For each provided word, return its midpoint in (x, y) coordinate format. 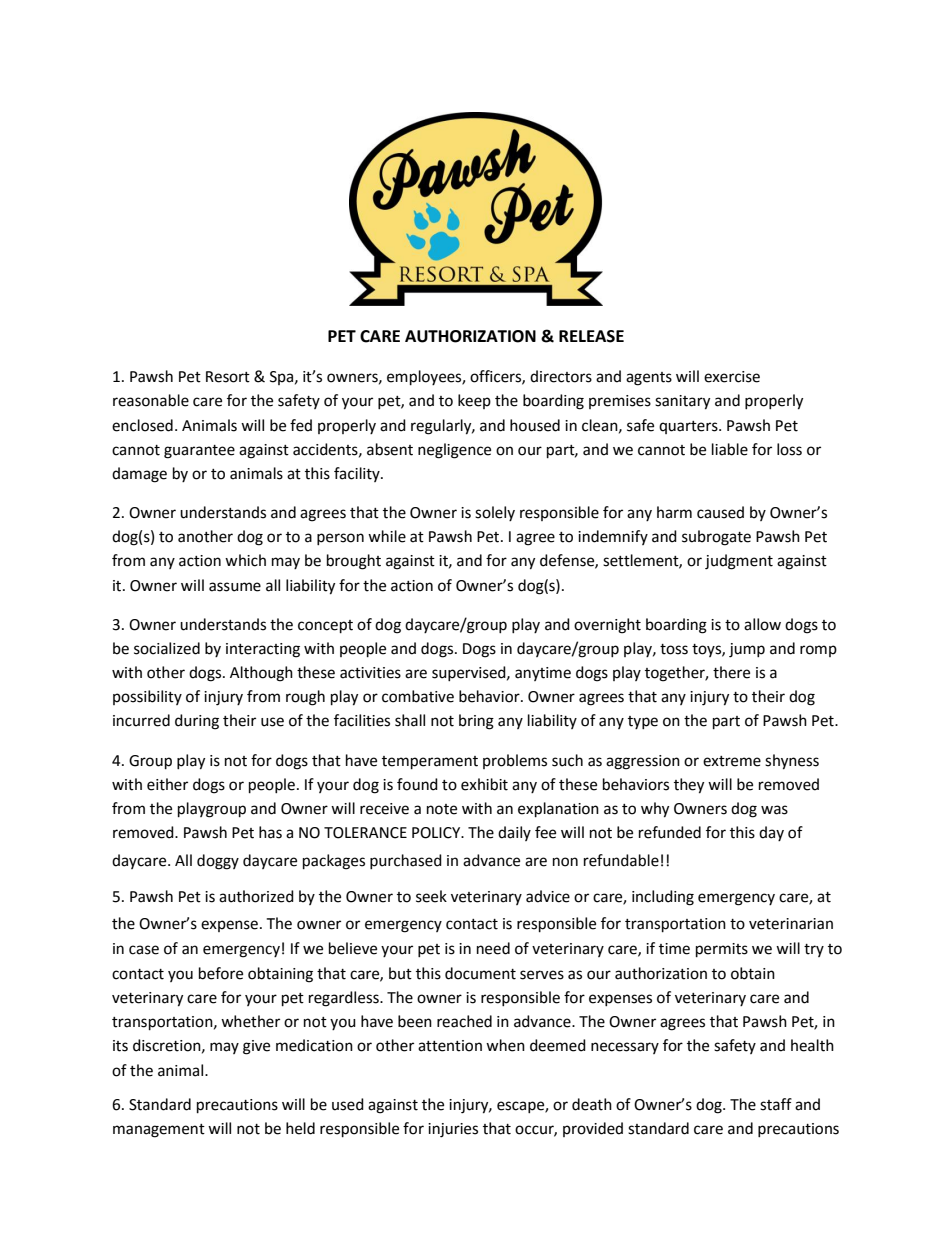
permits (722, 950)
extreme (732, 761)
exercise (732, 377)
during (197, 722)
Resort (228, 377)
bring (476, 722)
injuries (453, 1130)
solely (495, 513)
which (245, 560)
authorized (256, 896)
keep (474, 401)
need (493, 948)
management (159, 1131)
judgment (739, 562)
